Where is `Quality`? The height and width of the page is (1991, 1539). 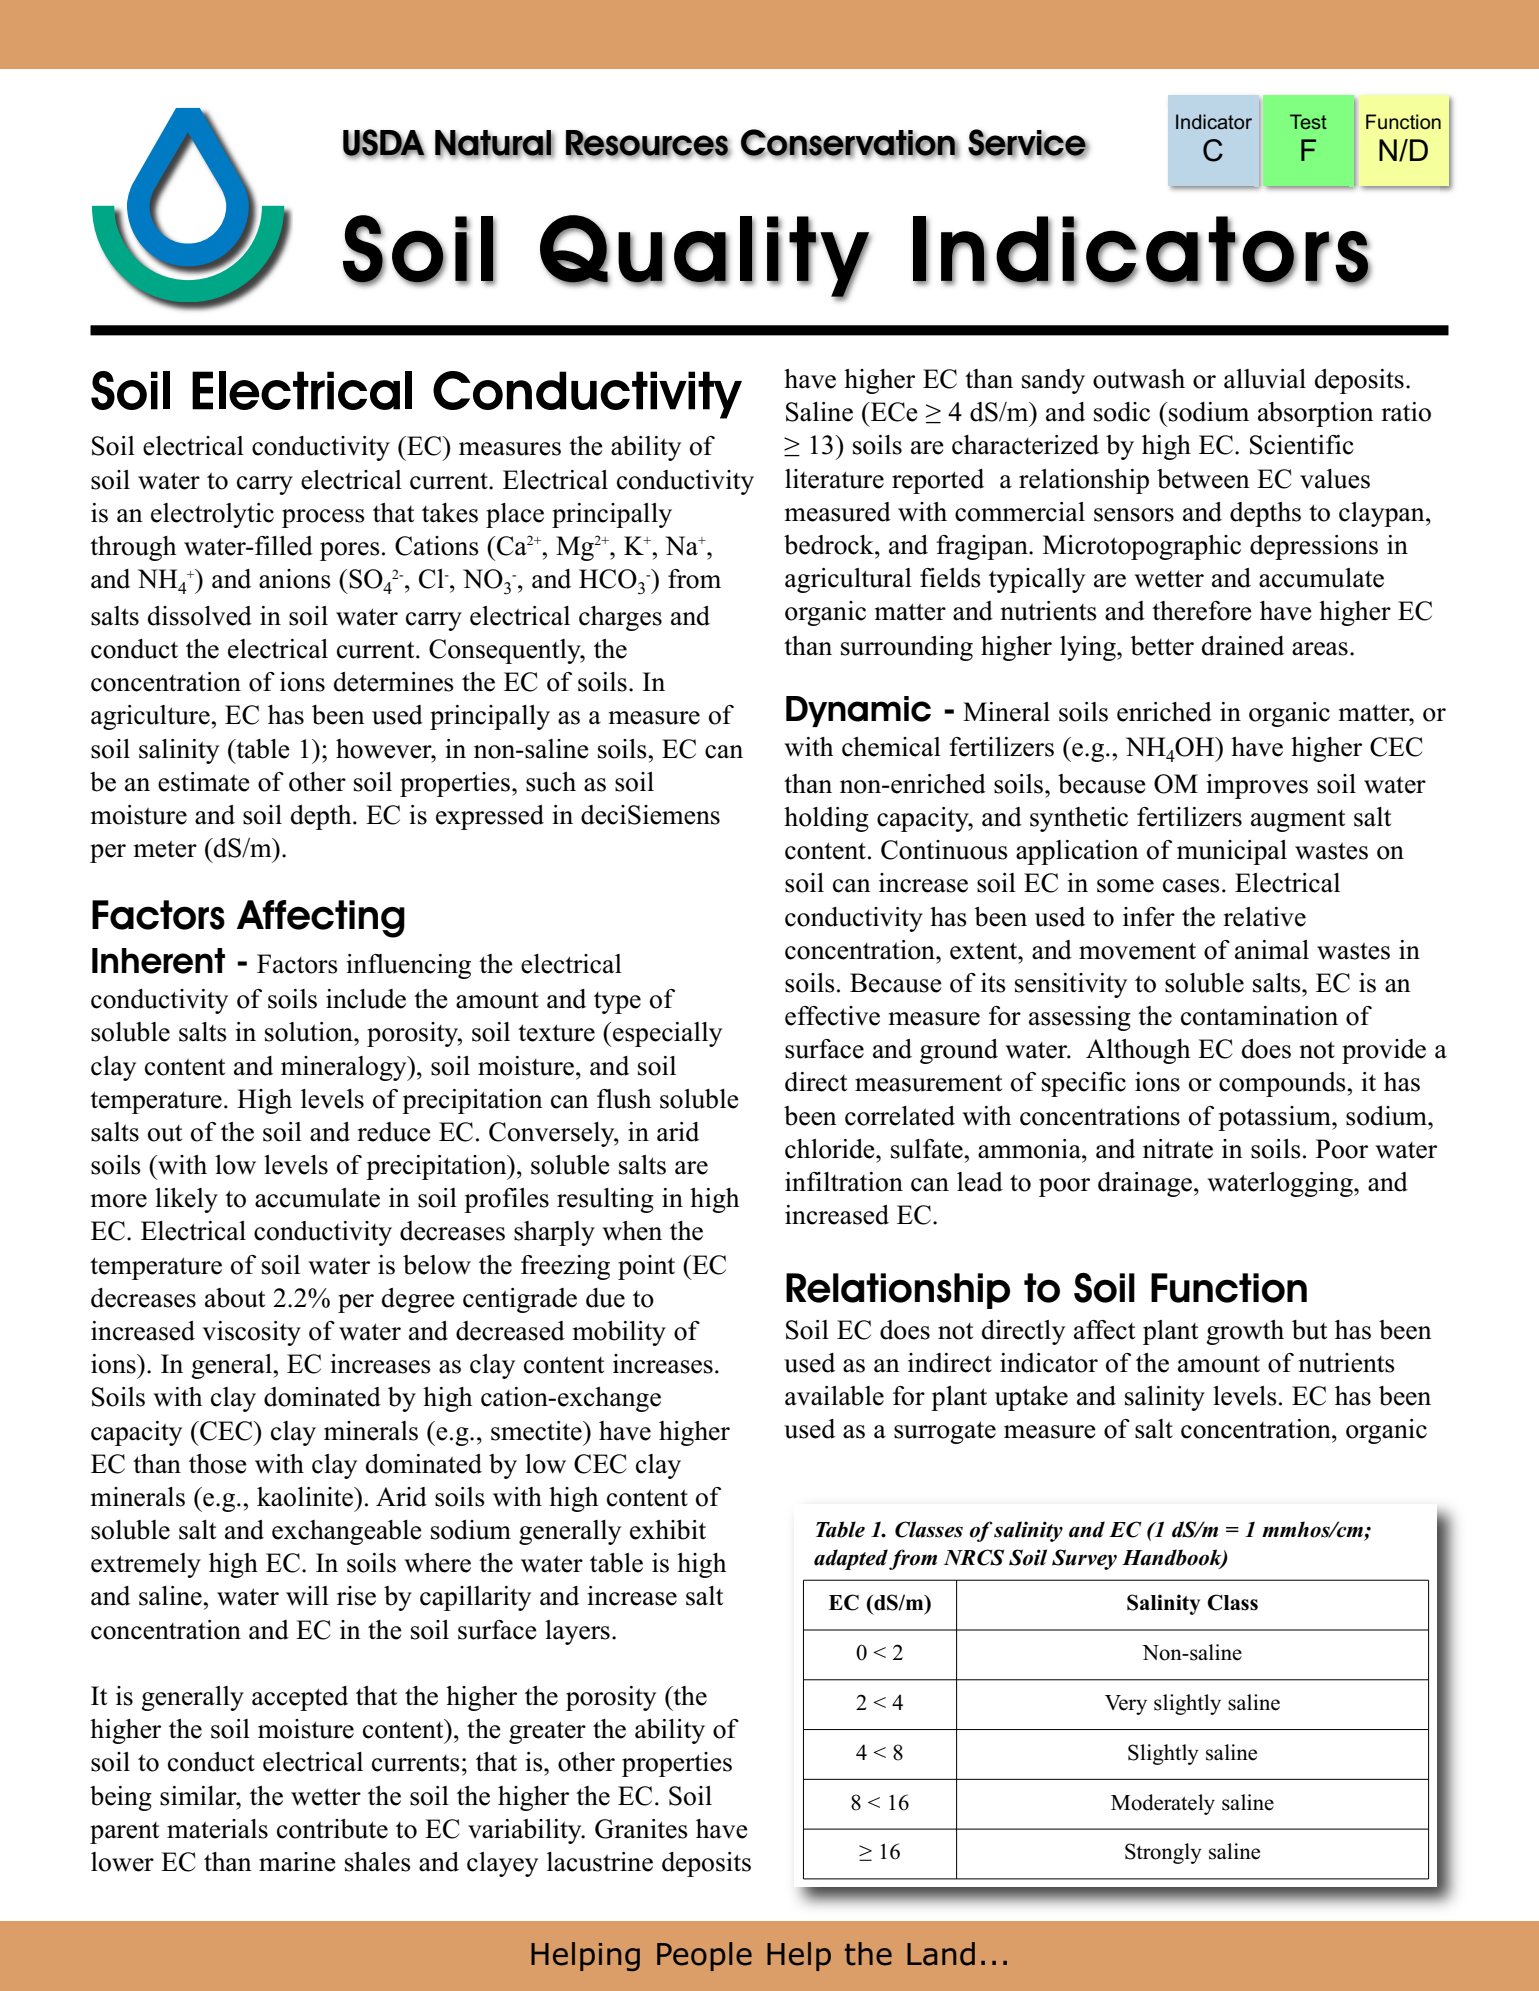
Quality is located at coordinates (705, 257).
